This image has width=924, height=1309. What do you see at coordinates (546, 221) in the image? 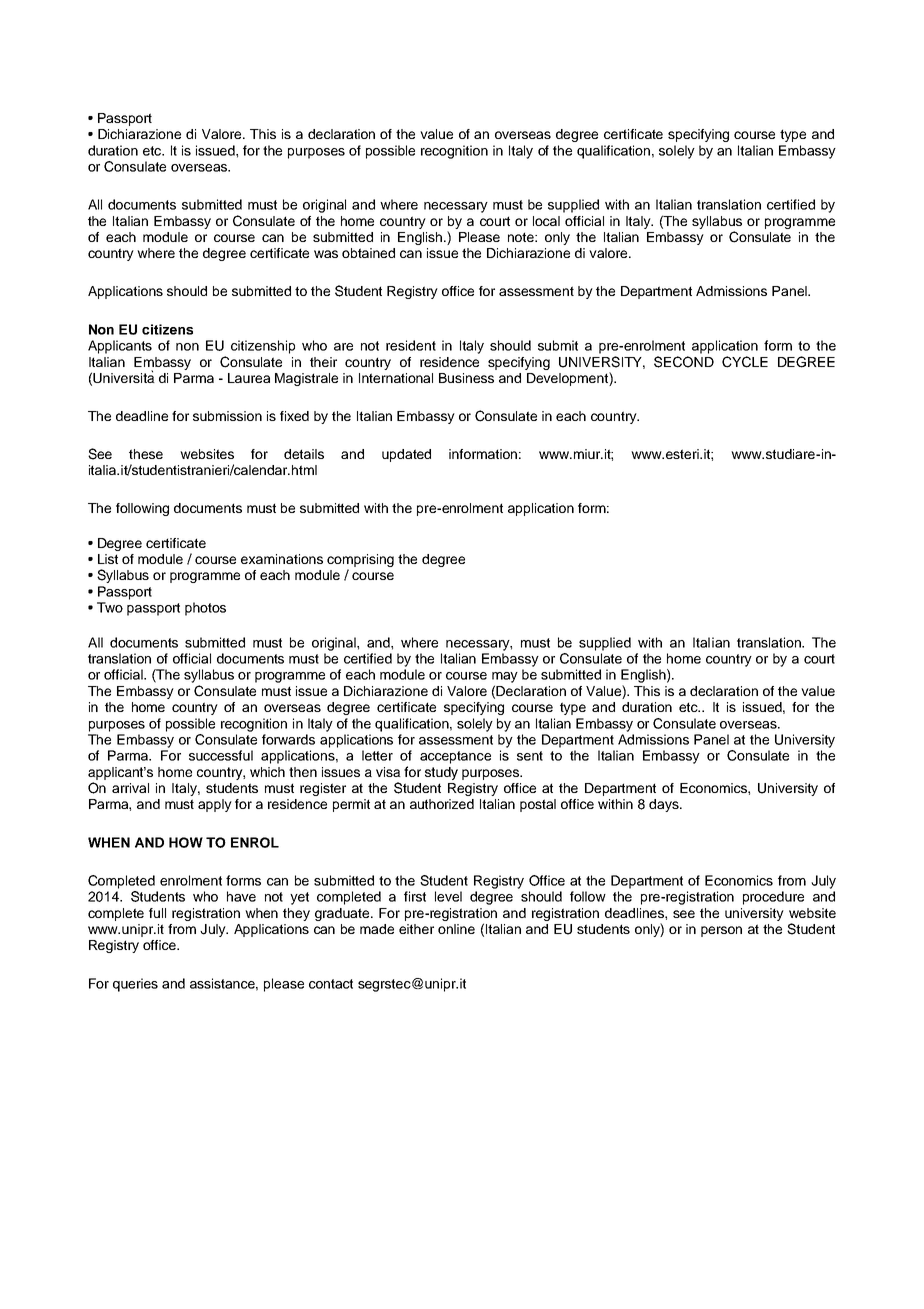
I see `local` at bounding box center [546, 221].
